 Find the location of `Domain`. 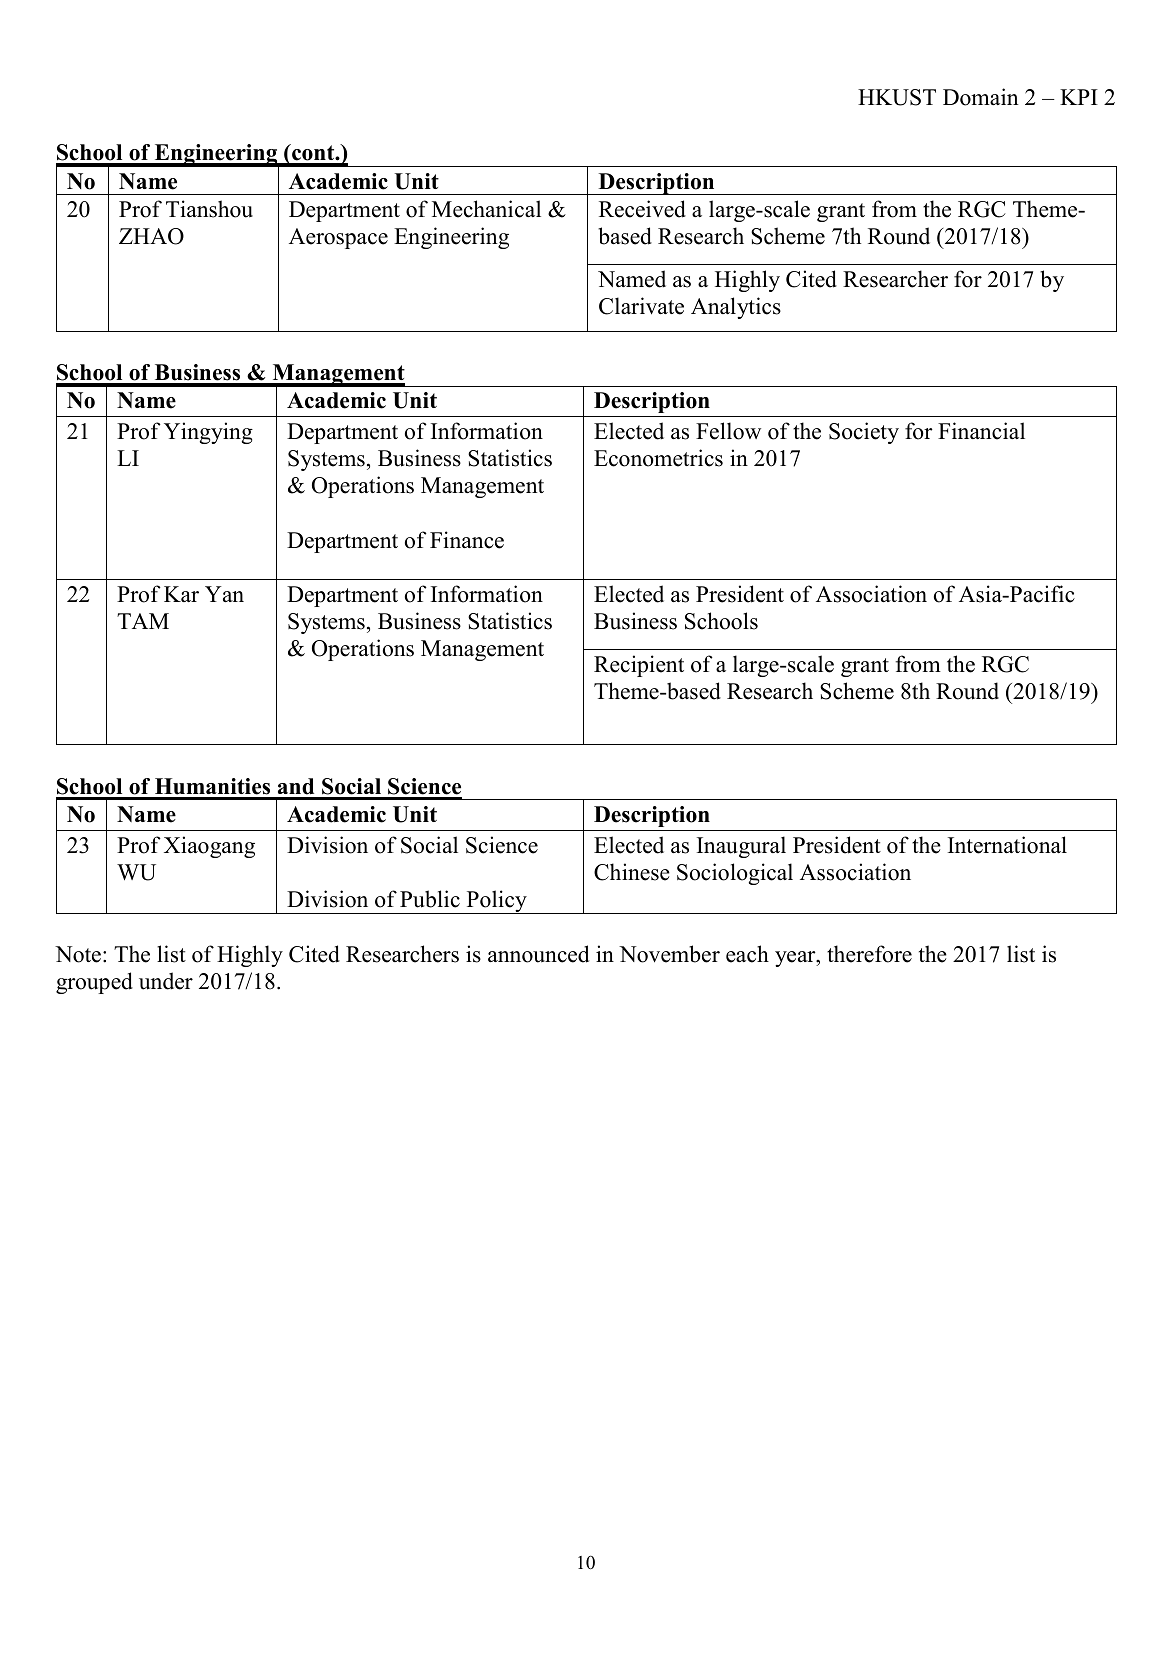

Domain is located at coordinates (981, 97).
